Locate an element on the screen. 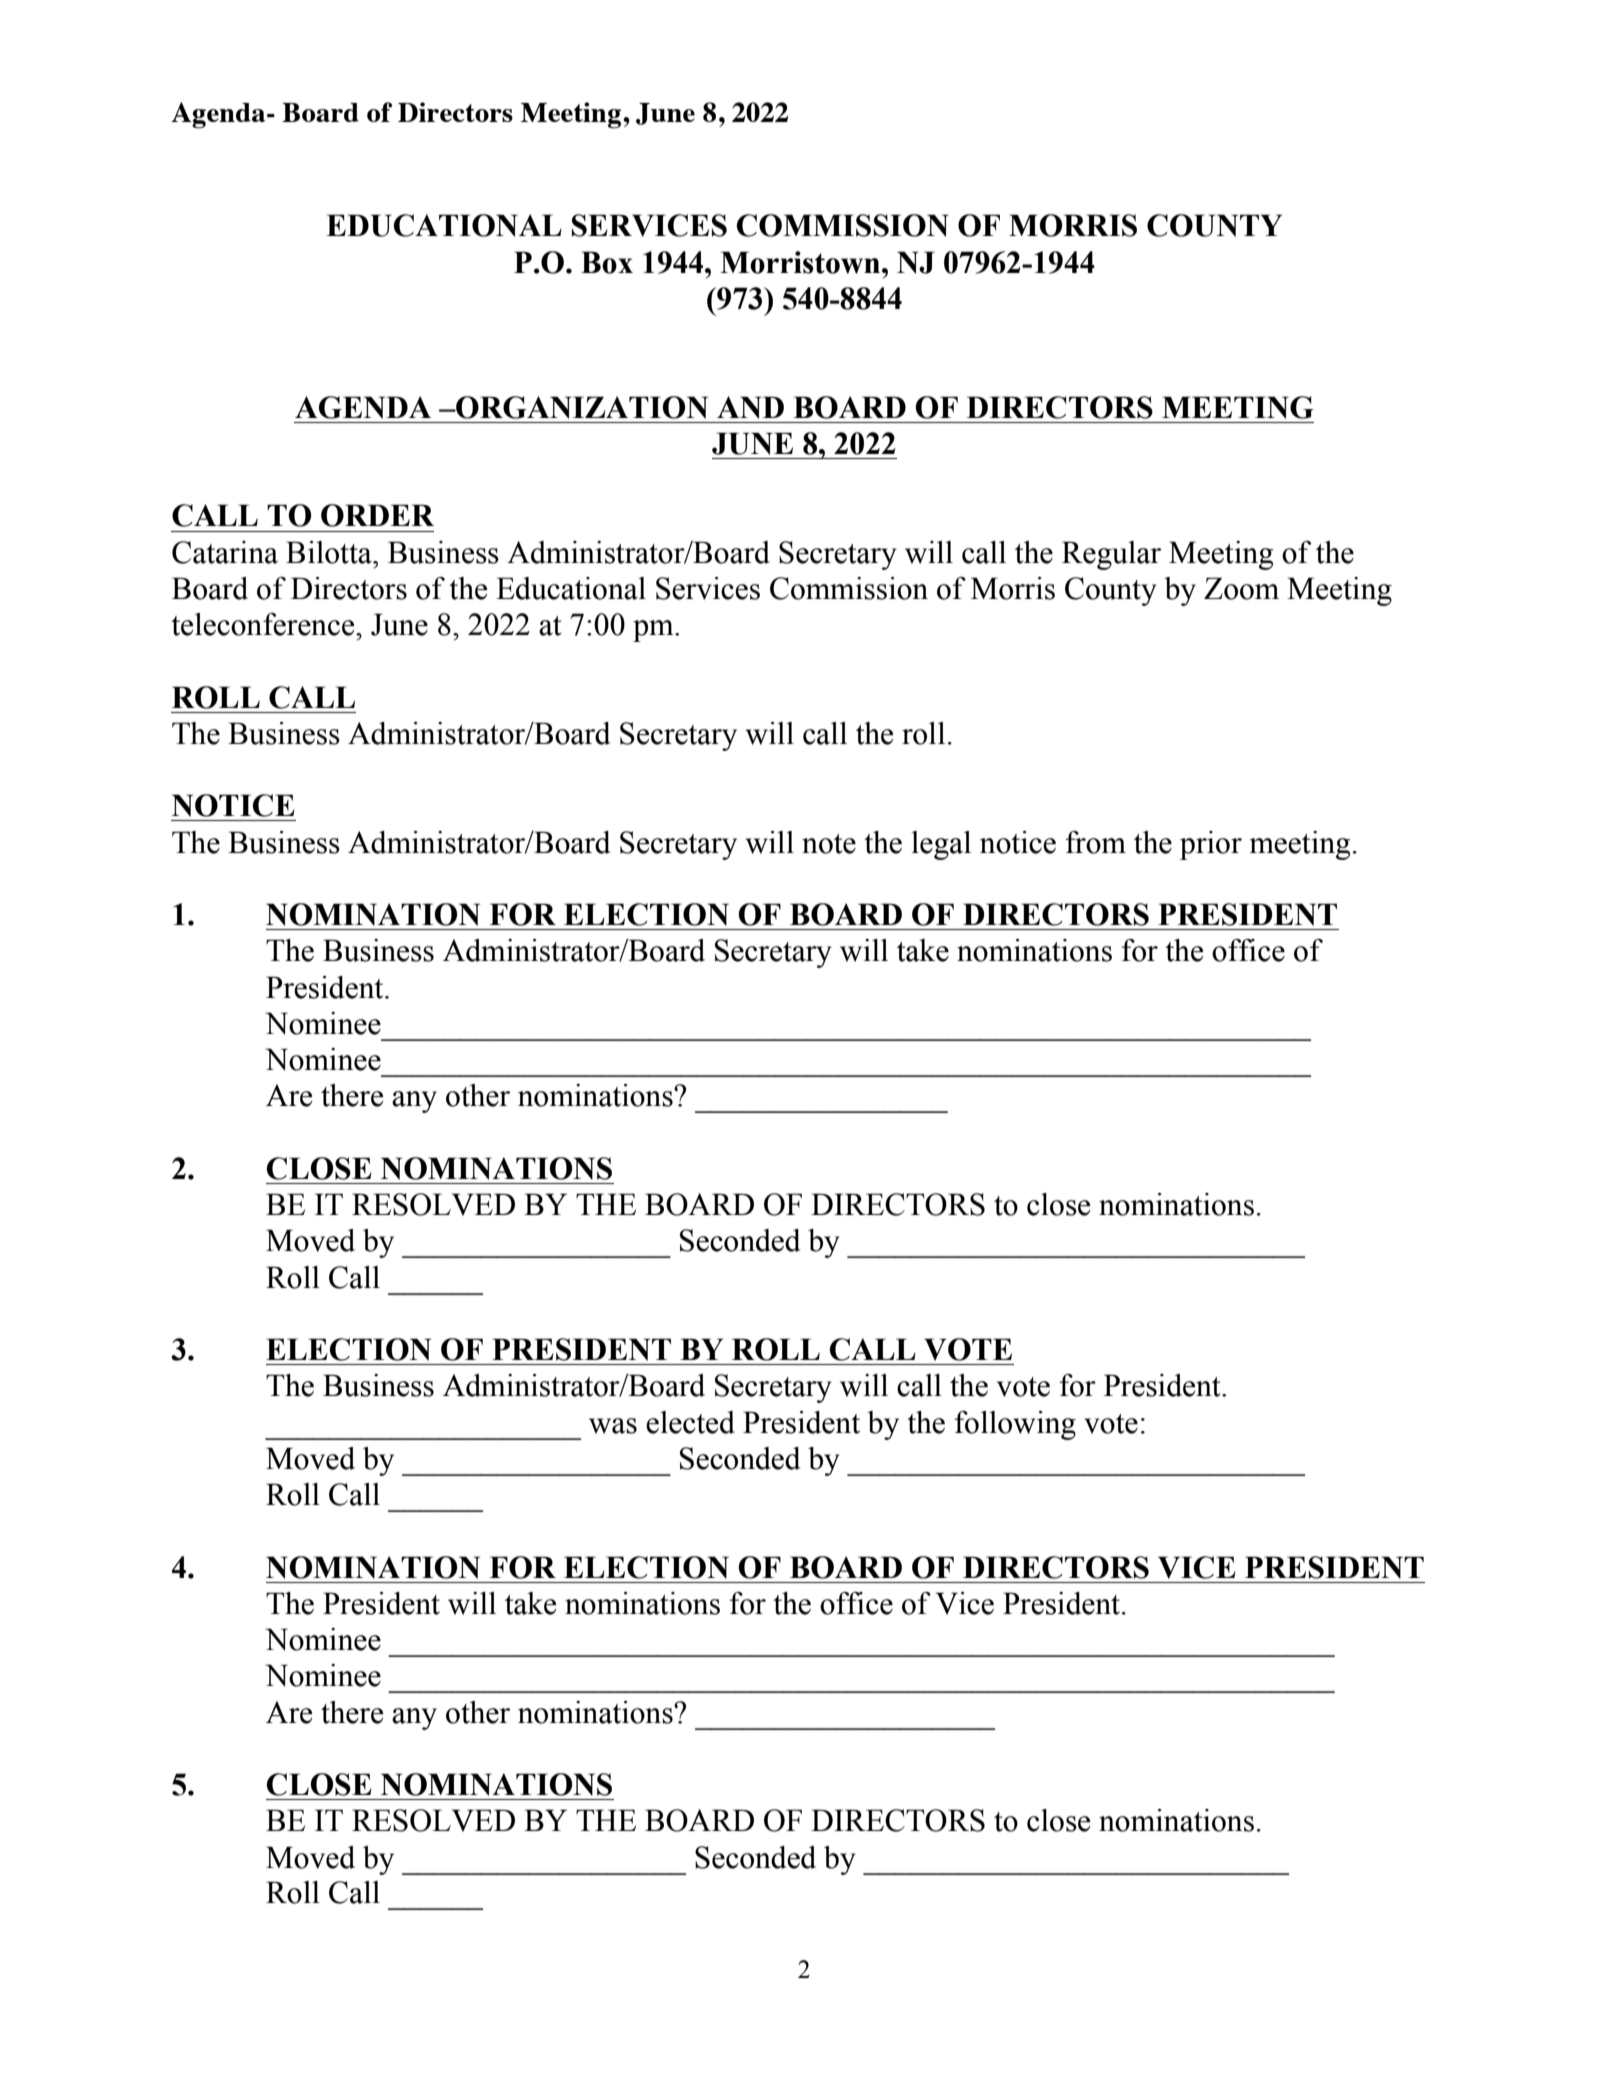 The width and height of the screenshot is (1607, 2080). teleconference is located at coordinates (264, 624).
